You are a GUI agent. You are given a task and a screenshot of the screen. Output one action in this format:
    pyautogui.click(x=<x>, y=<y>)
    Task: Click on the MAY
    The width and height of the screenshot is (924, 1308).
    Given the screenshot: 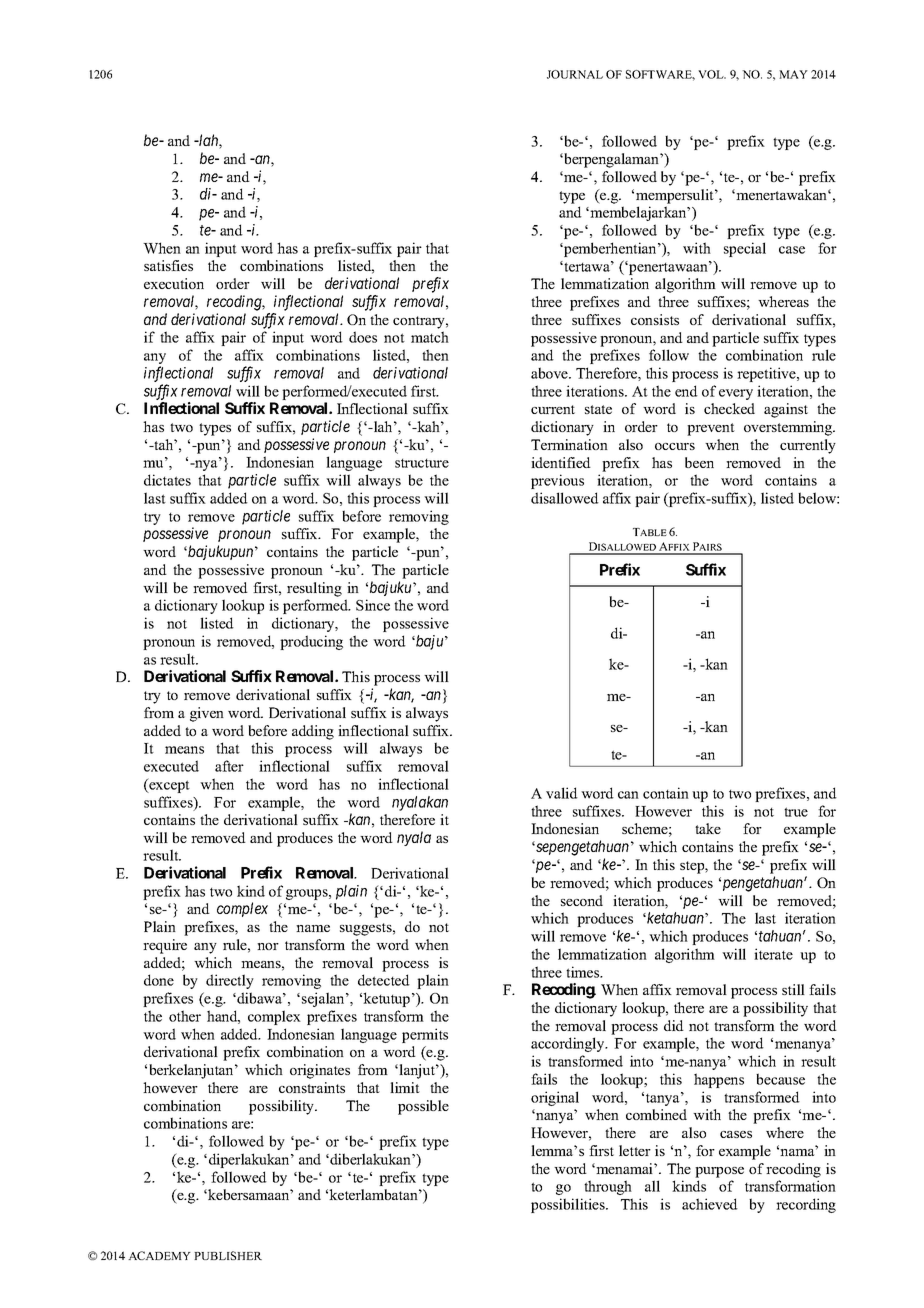 What is the action you would take?
    pyautogui.click(x=793, y=74)
